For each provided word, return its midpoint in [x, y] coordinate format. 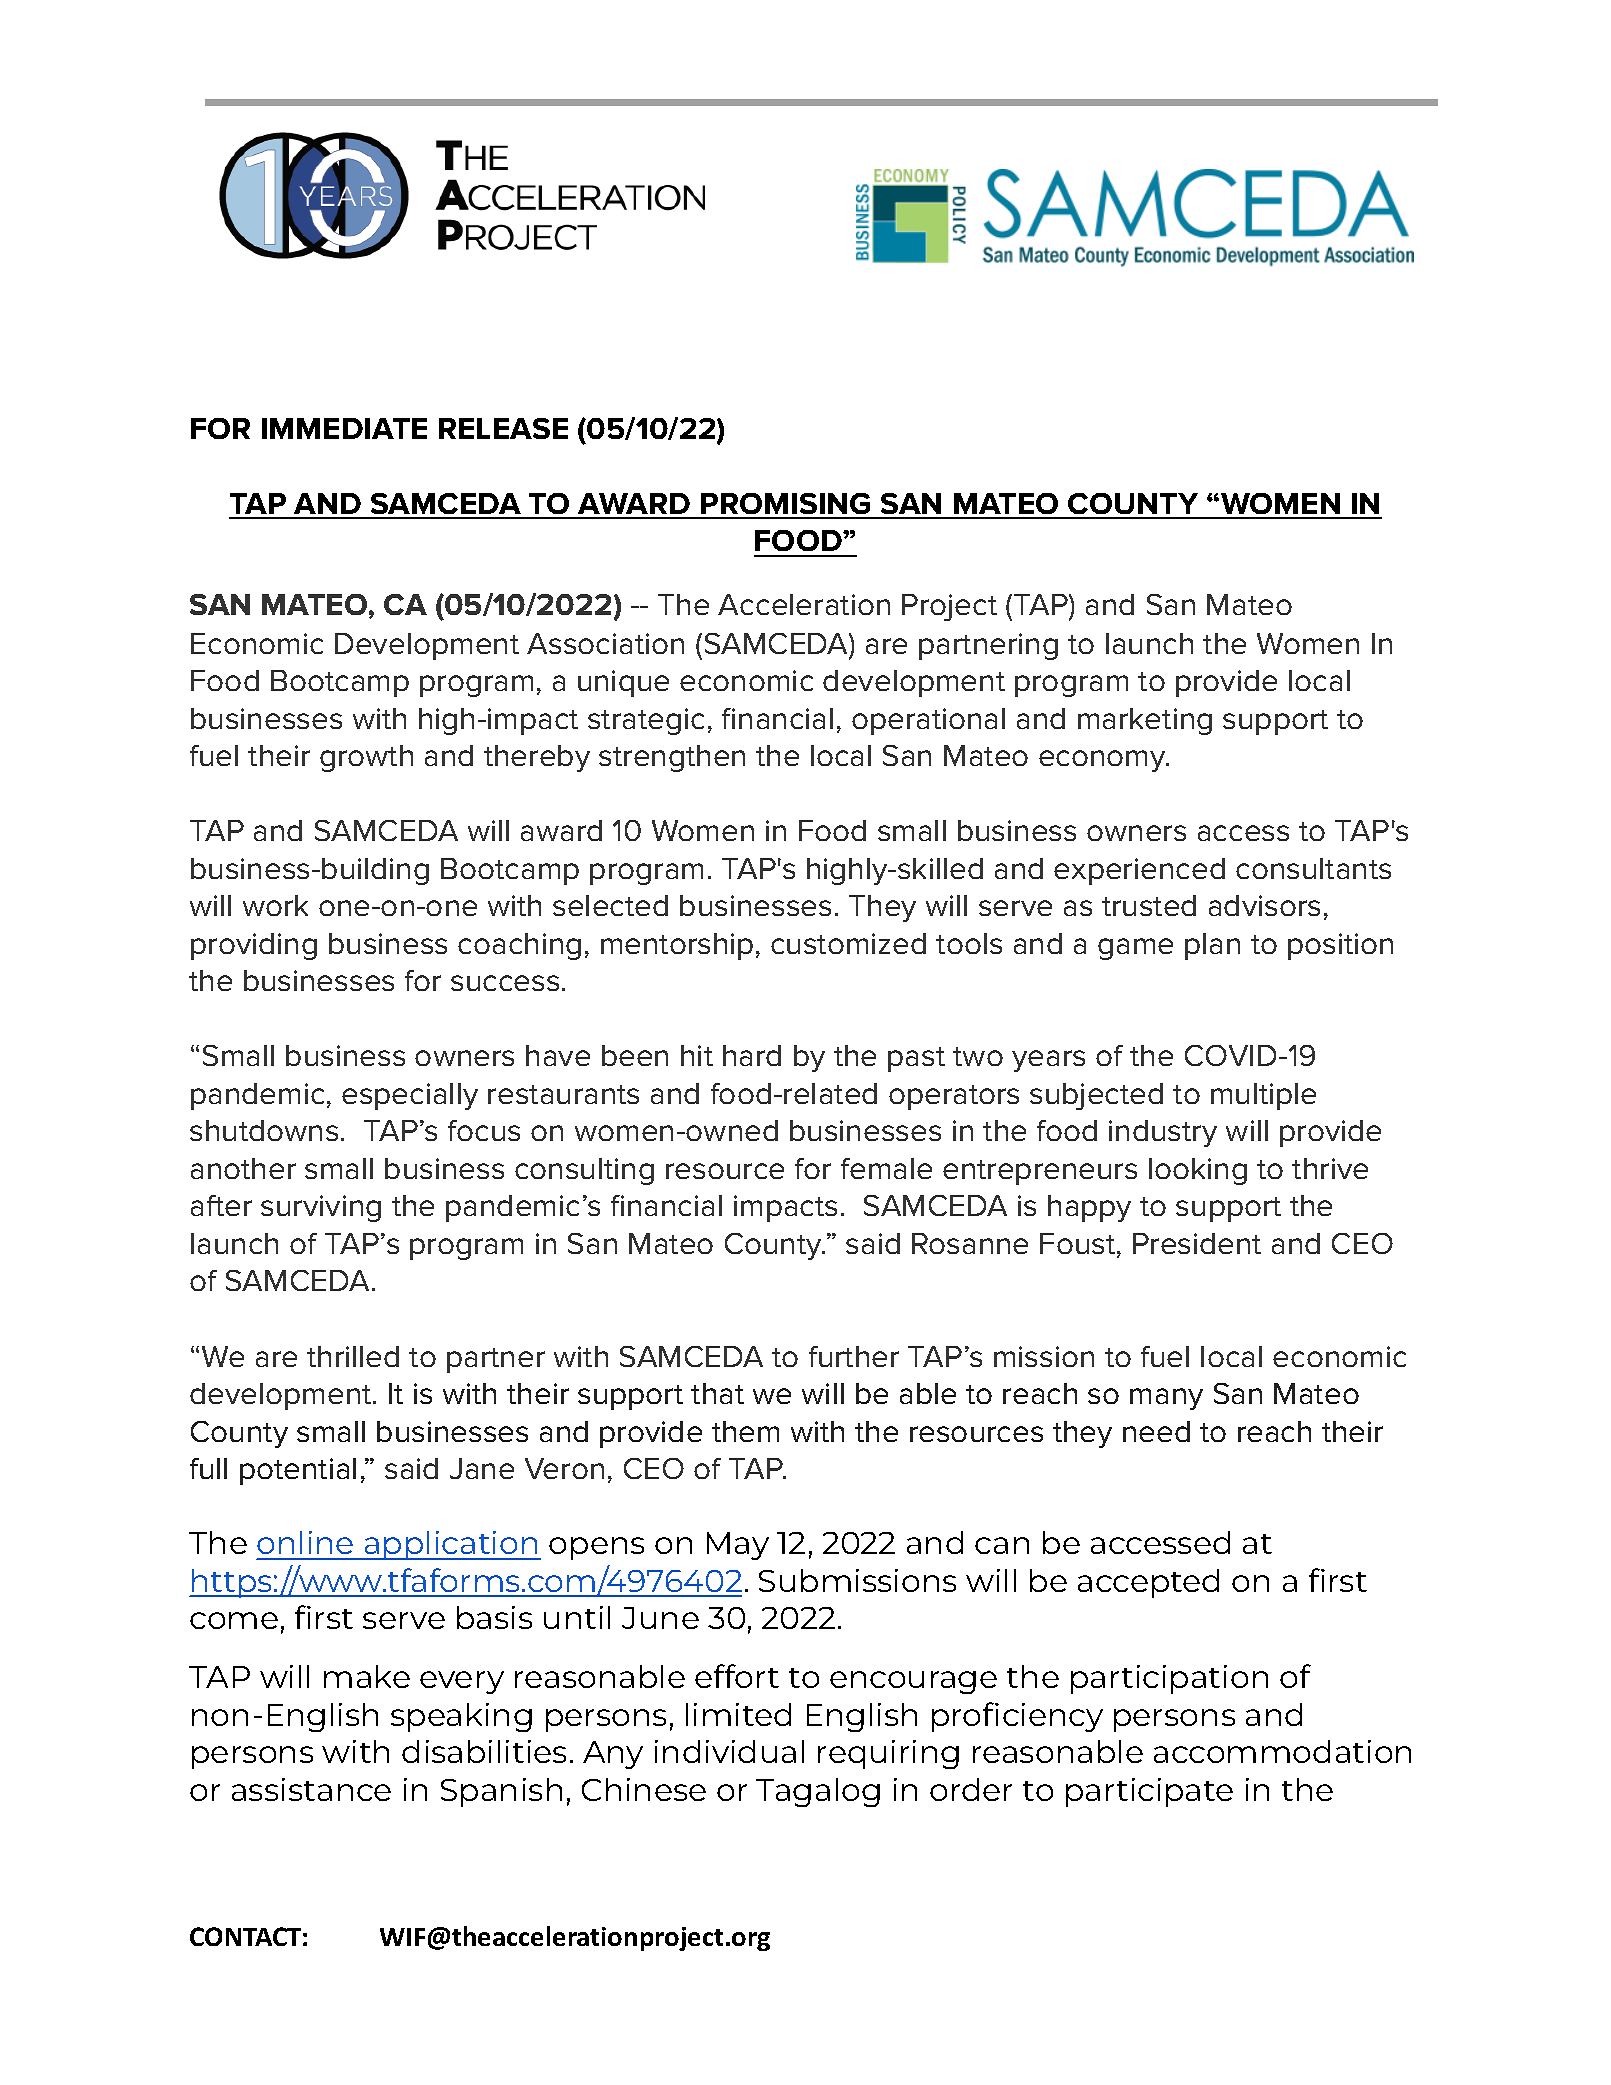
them [745, 1431]
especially [410, 1096]
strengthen [672, 758]
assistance [311, 1789]
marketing [1145, 721]
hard [752, 1055]
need [1156, 1431]
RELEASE [503, 428]
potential [298, 1471]
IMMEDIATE [344, 428]
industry [1163, 1133]
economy [1103, 761]
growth [366, 758]
